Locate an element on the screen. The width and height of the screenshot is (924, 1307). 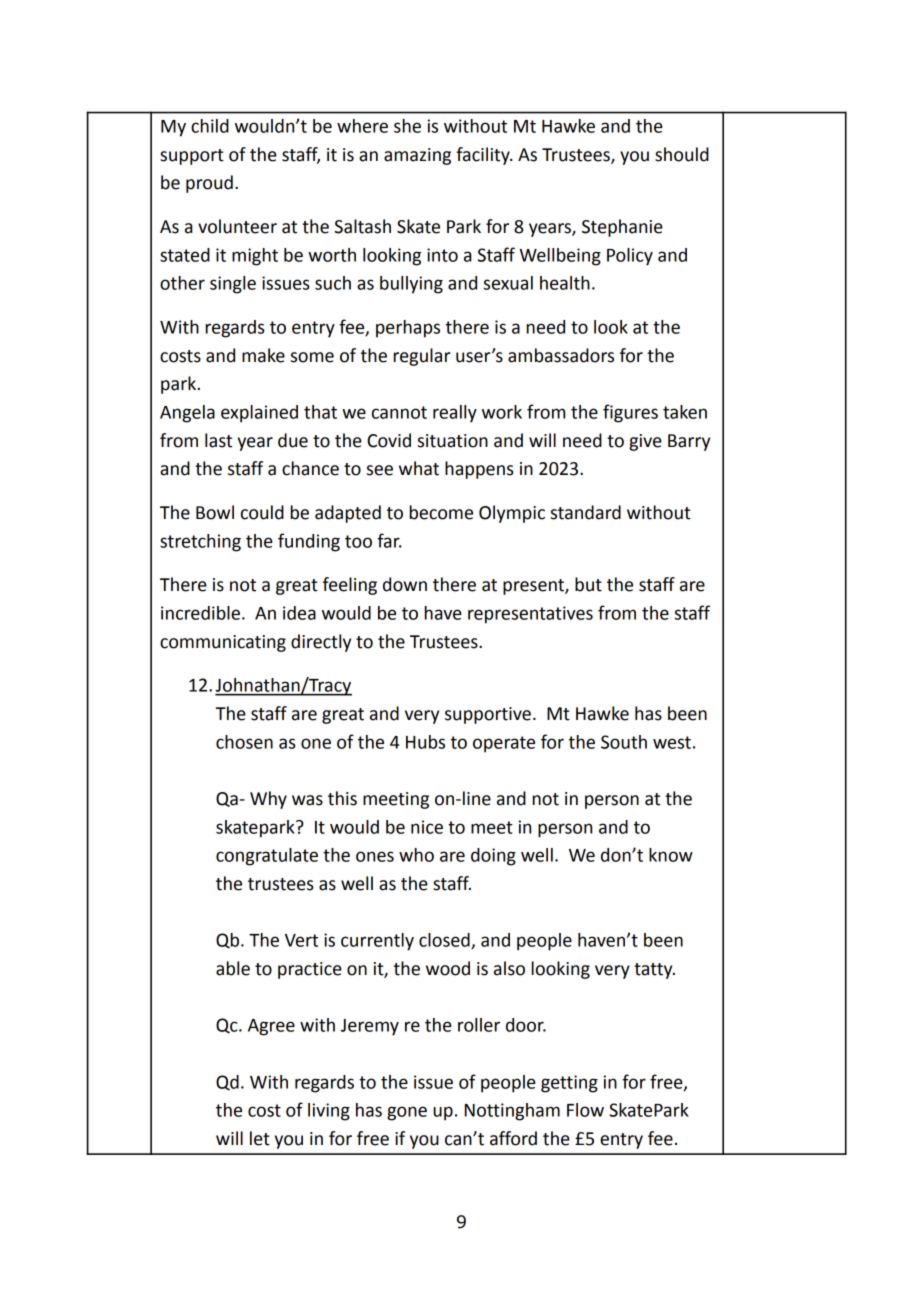
let is located at coordinates (260, 1138).
